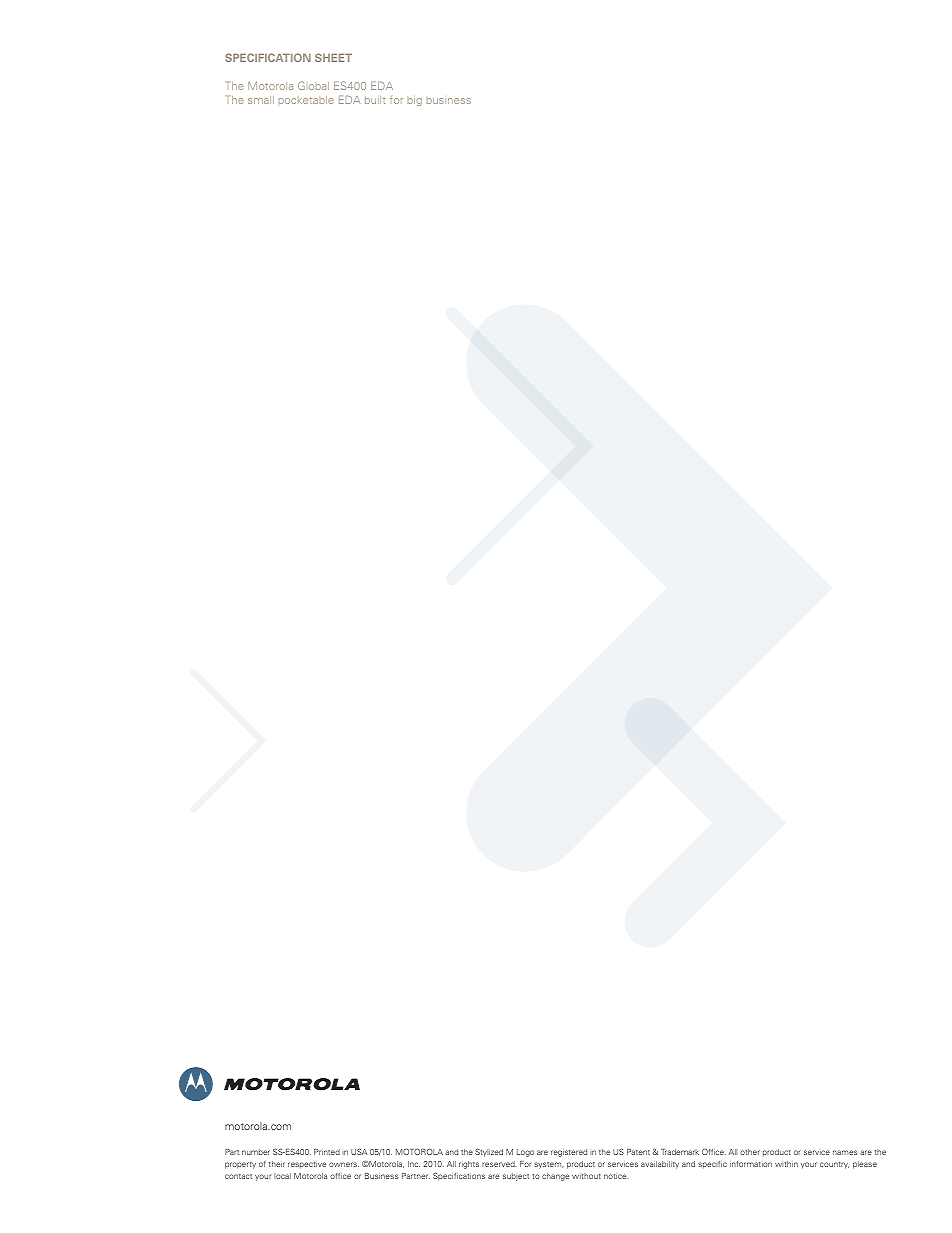 This document has width=952, height=1233. I want to click on names, so click(845, 1152).
